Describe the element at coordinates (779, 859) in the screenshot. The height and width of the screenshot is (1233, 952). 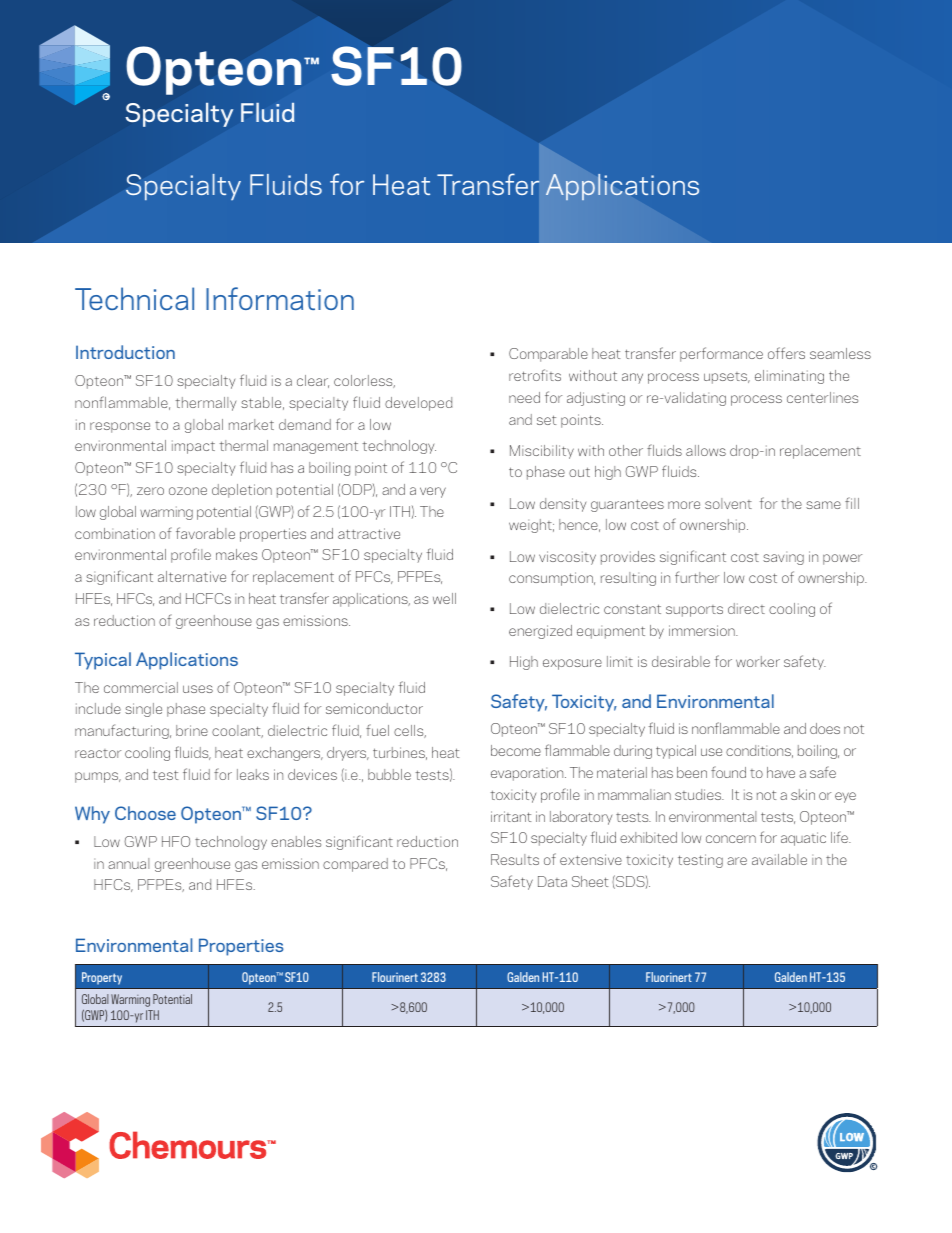
I see `available` at that location.
